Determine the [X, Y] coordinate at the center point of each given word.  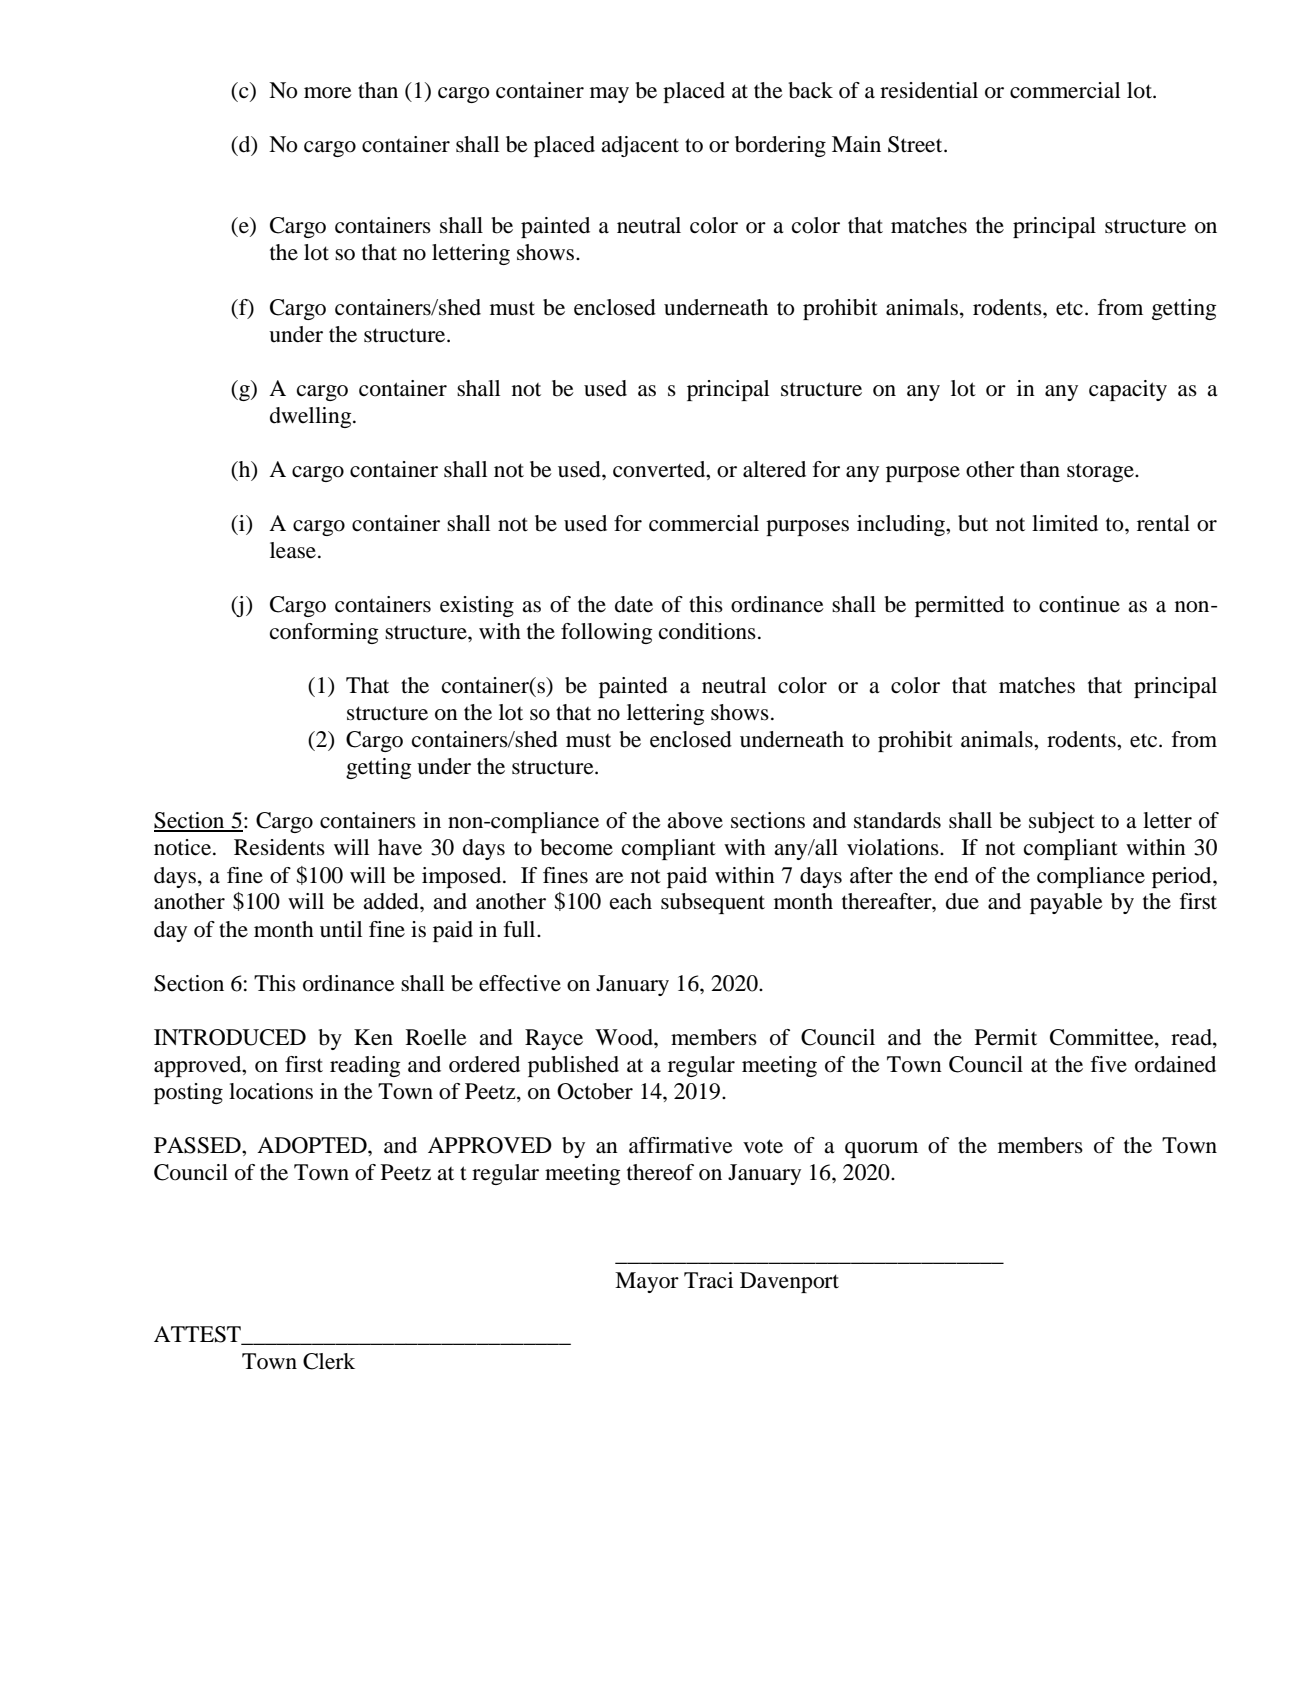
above [695, 820]
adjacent [640, 146]
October [595, 1091]
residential [929, 90]
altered [774, 469]
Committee [1103, 1037]
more [328, 93]
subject [1062, 822]
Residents [279, 847]
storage [1101, 472]
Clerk [329, 1361]
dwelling [312, 417]
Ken [373, 1037]
